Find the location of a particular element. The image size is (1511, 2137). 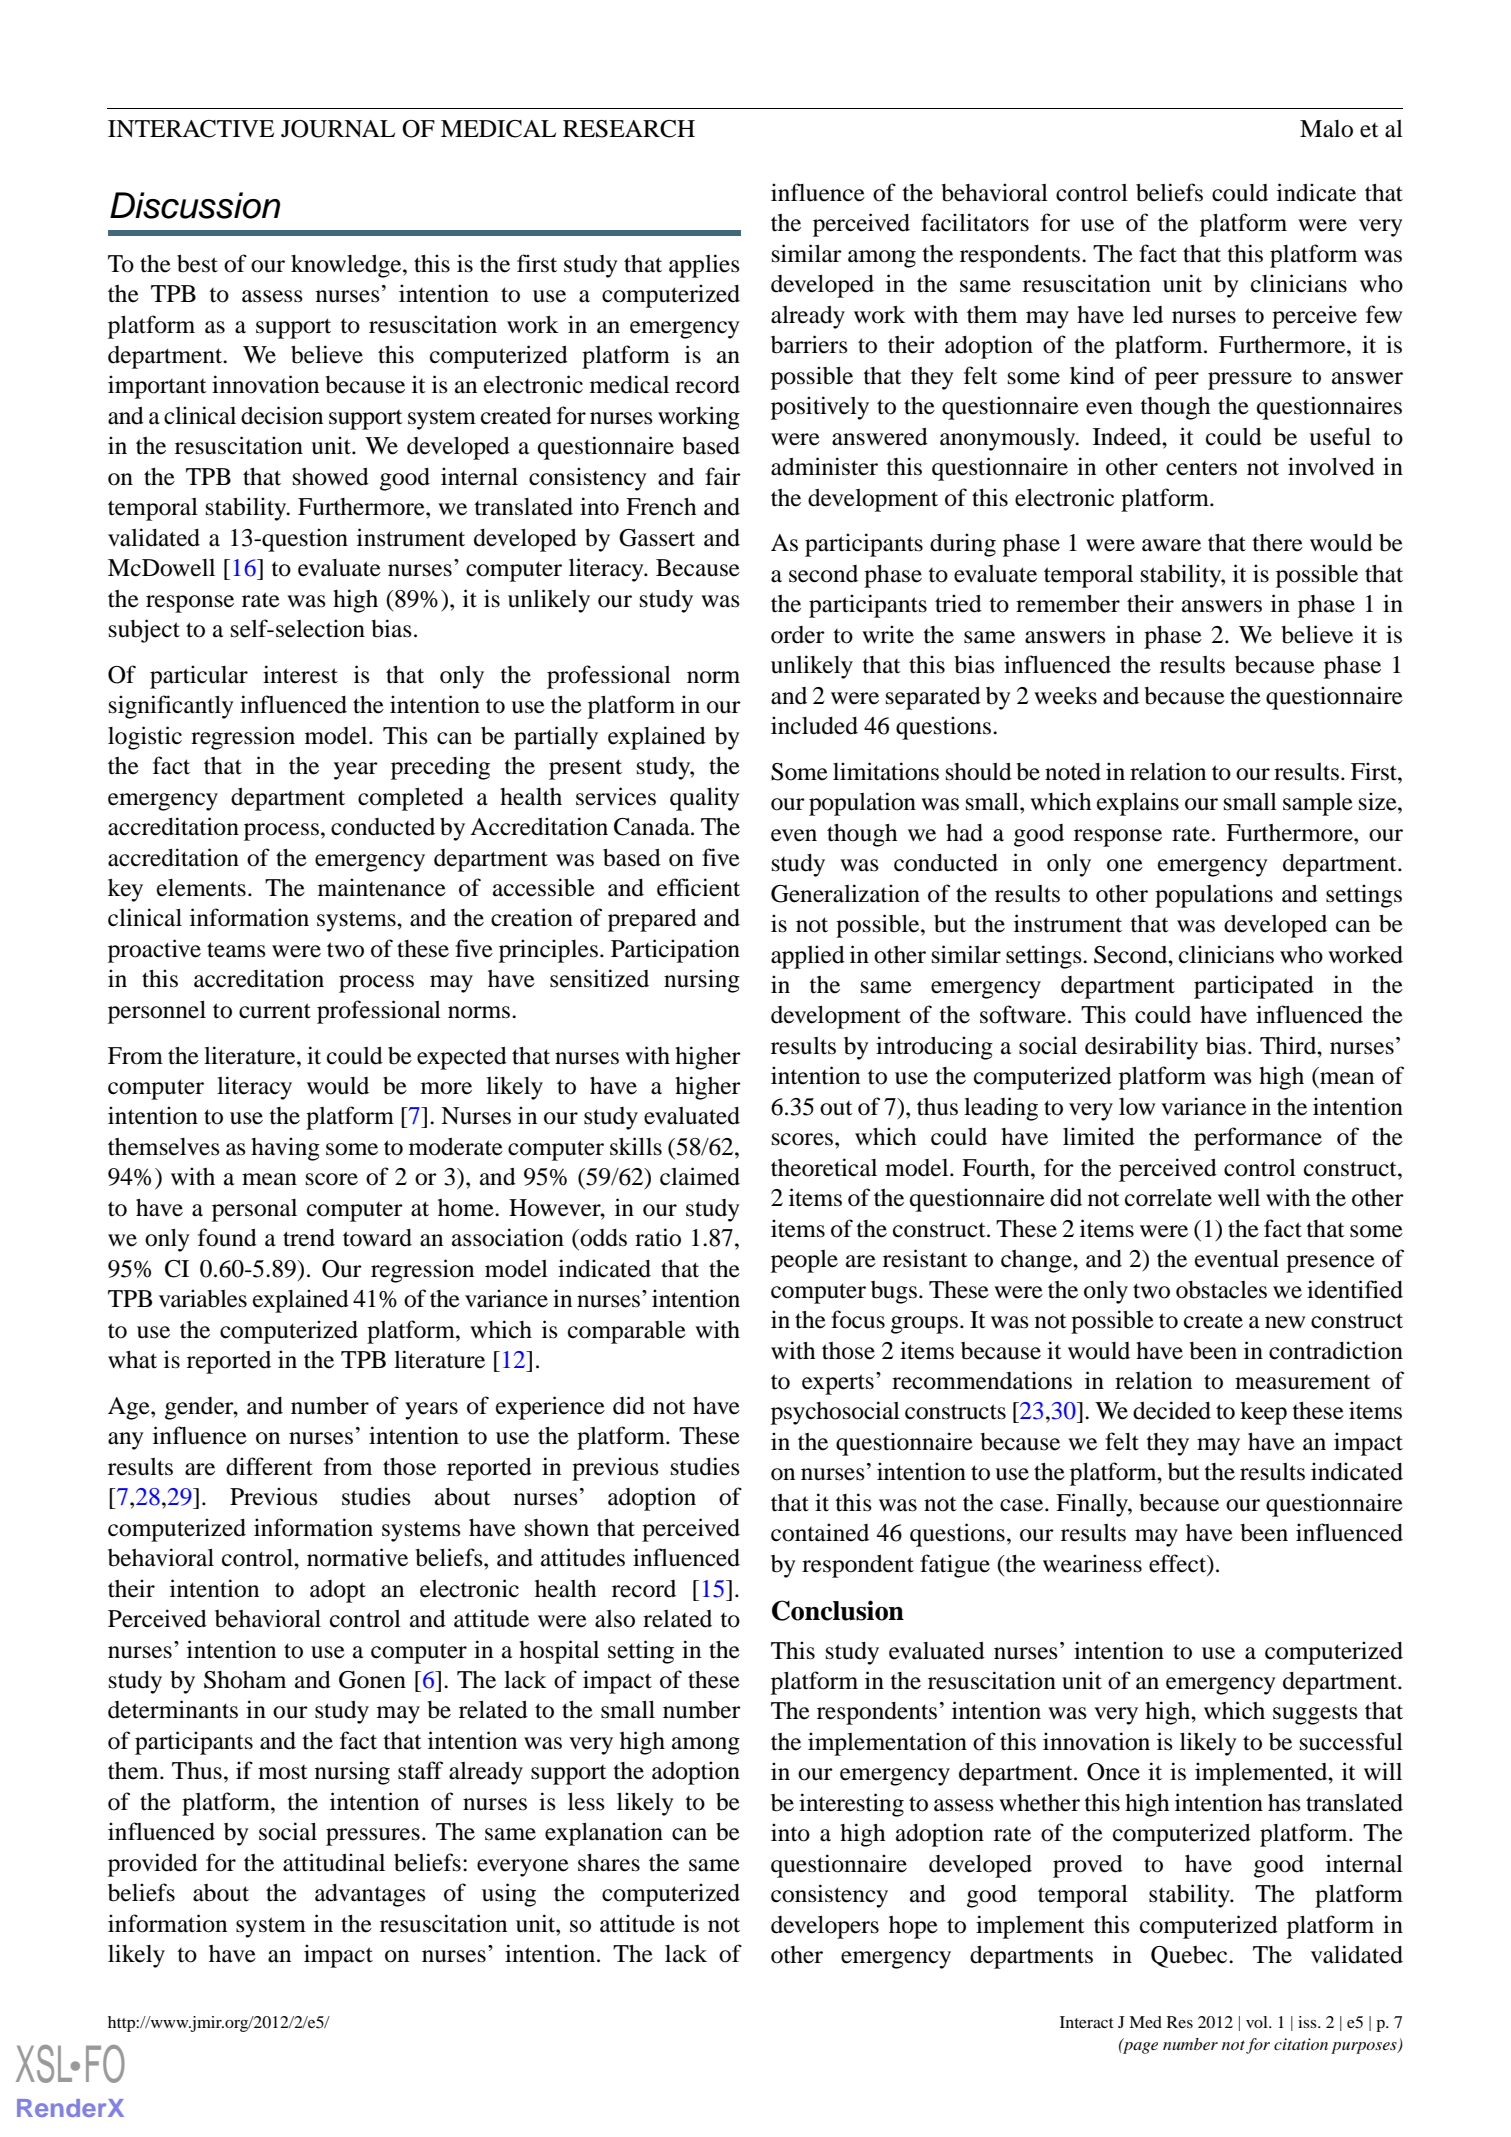

Quebec is located at coordinates (1190, 1957).
